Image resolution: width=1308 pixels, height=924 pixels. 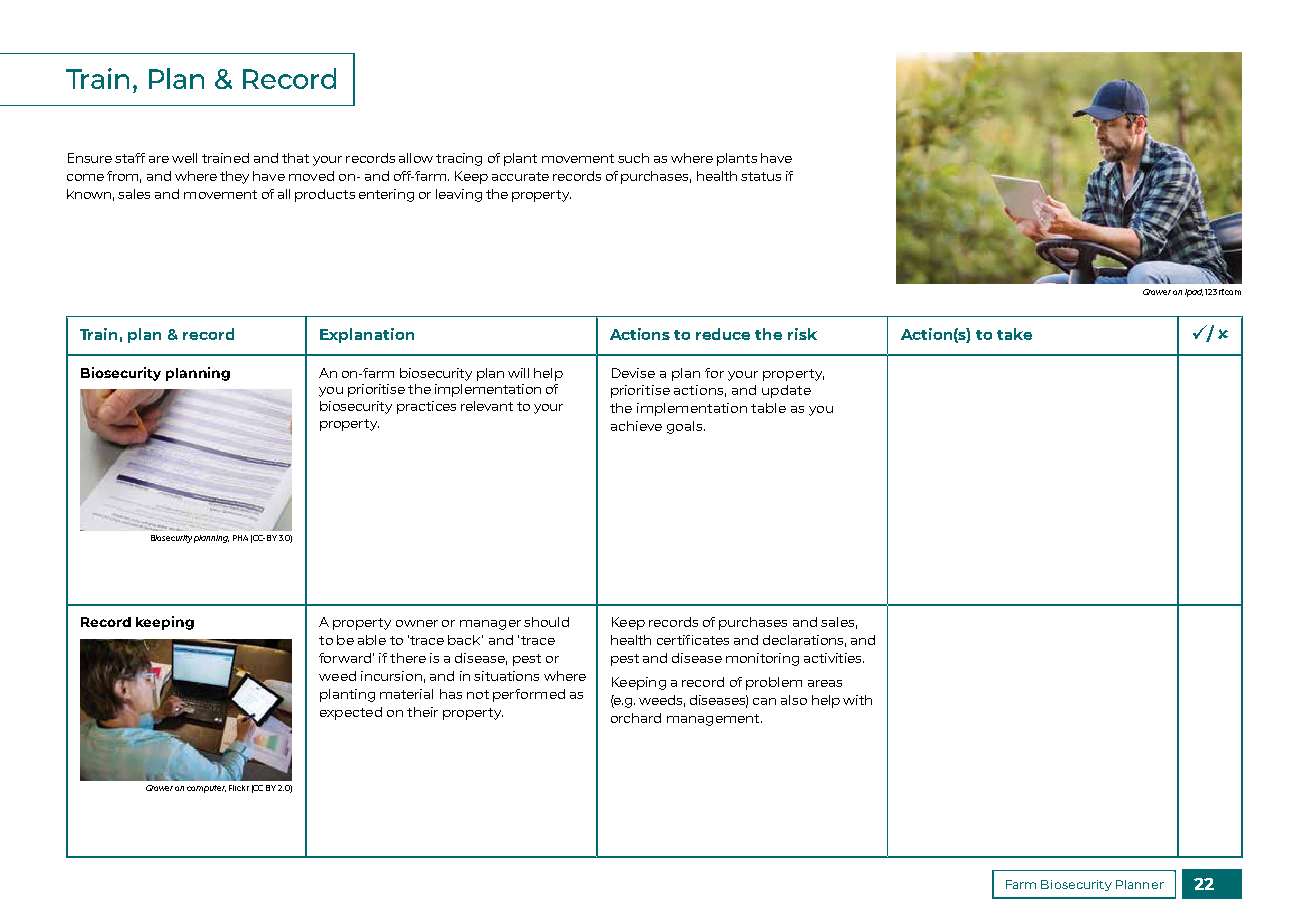 What do you see at coordinates (834, 658) in the screenshot?
I see `activities` at bounding box center [834, 658].
